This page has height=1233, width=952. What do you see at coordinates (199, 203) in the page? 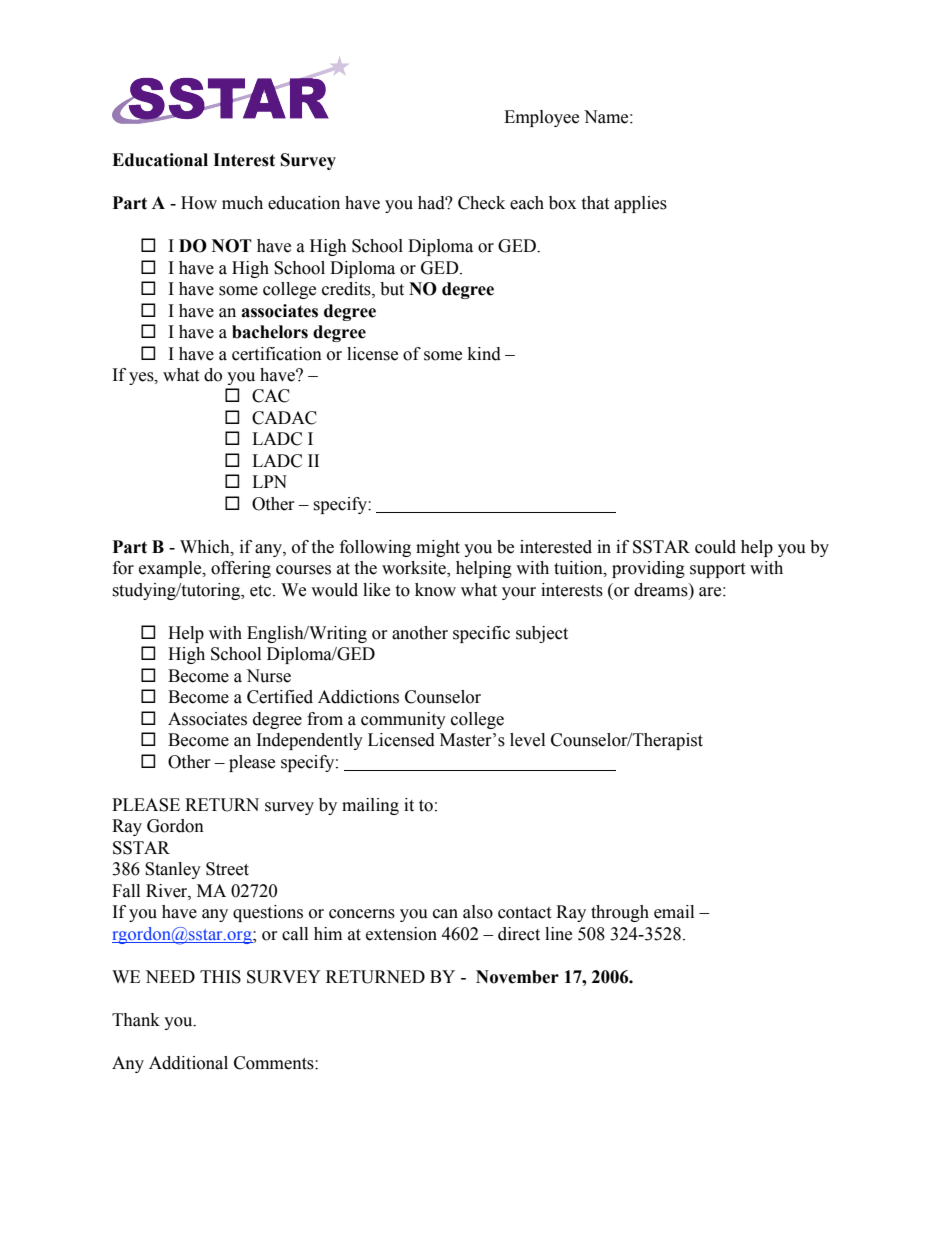
I see `How` at bounding box center [199, 203].
